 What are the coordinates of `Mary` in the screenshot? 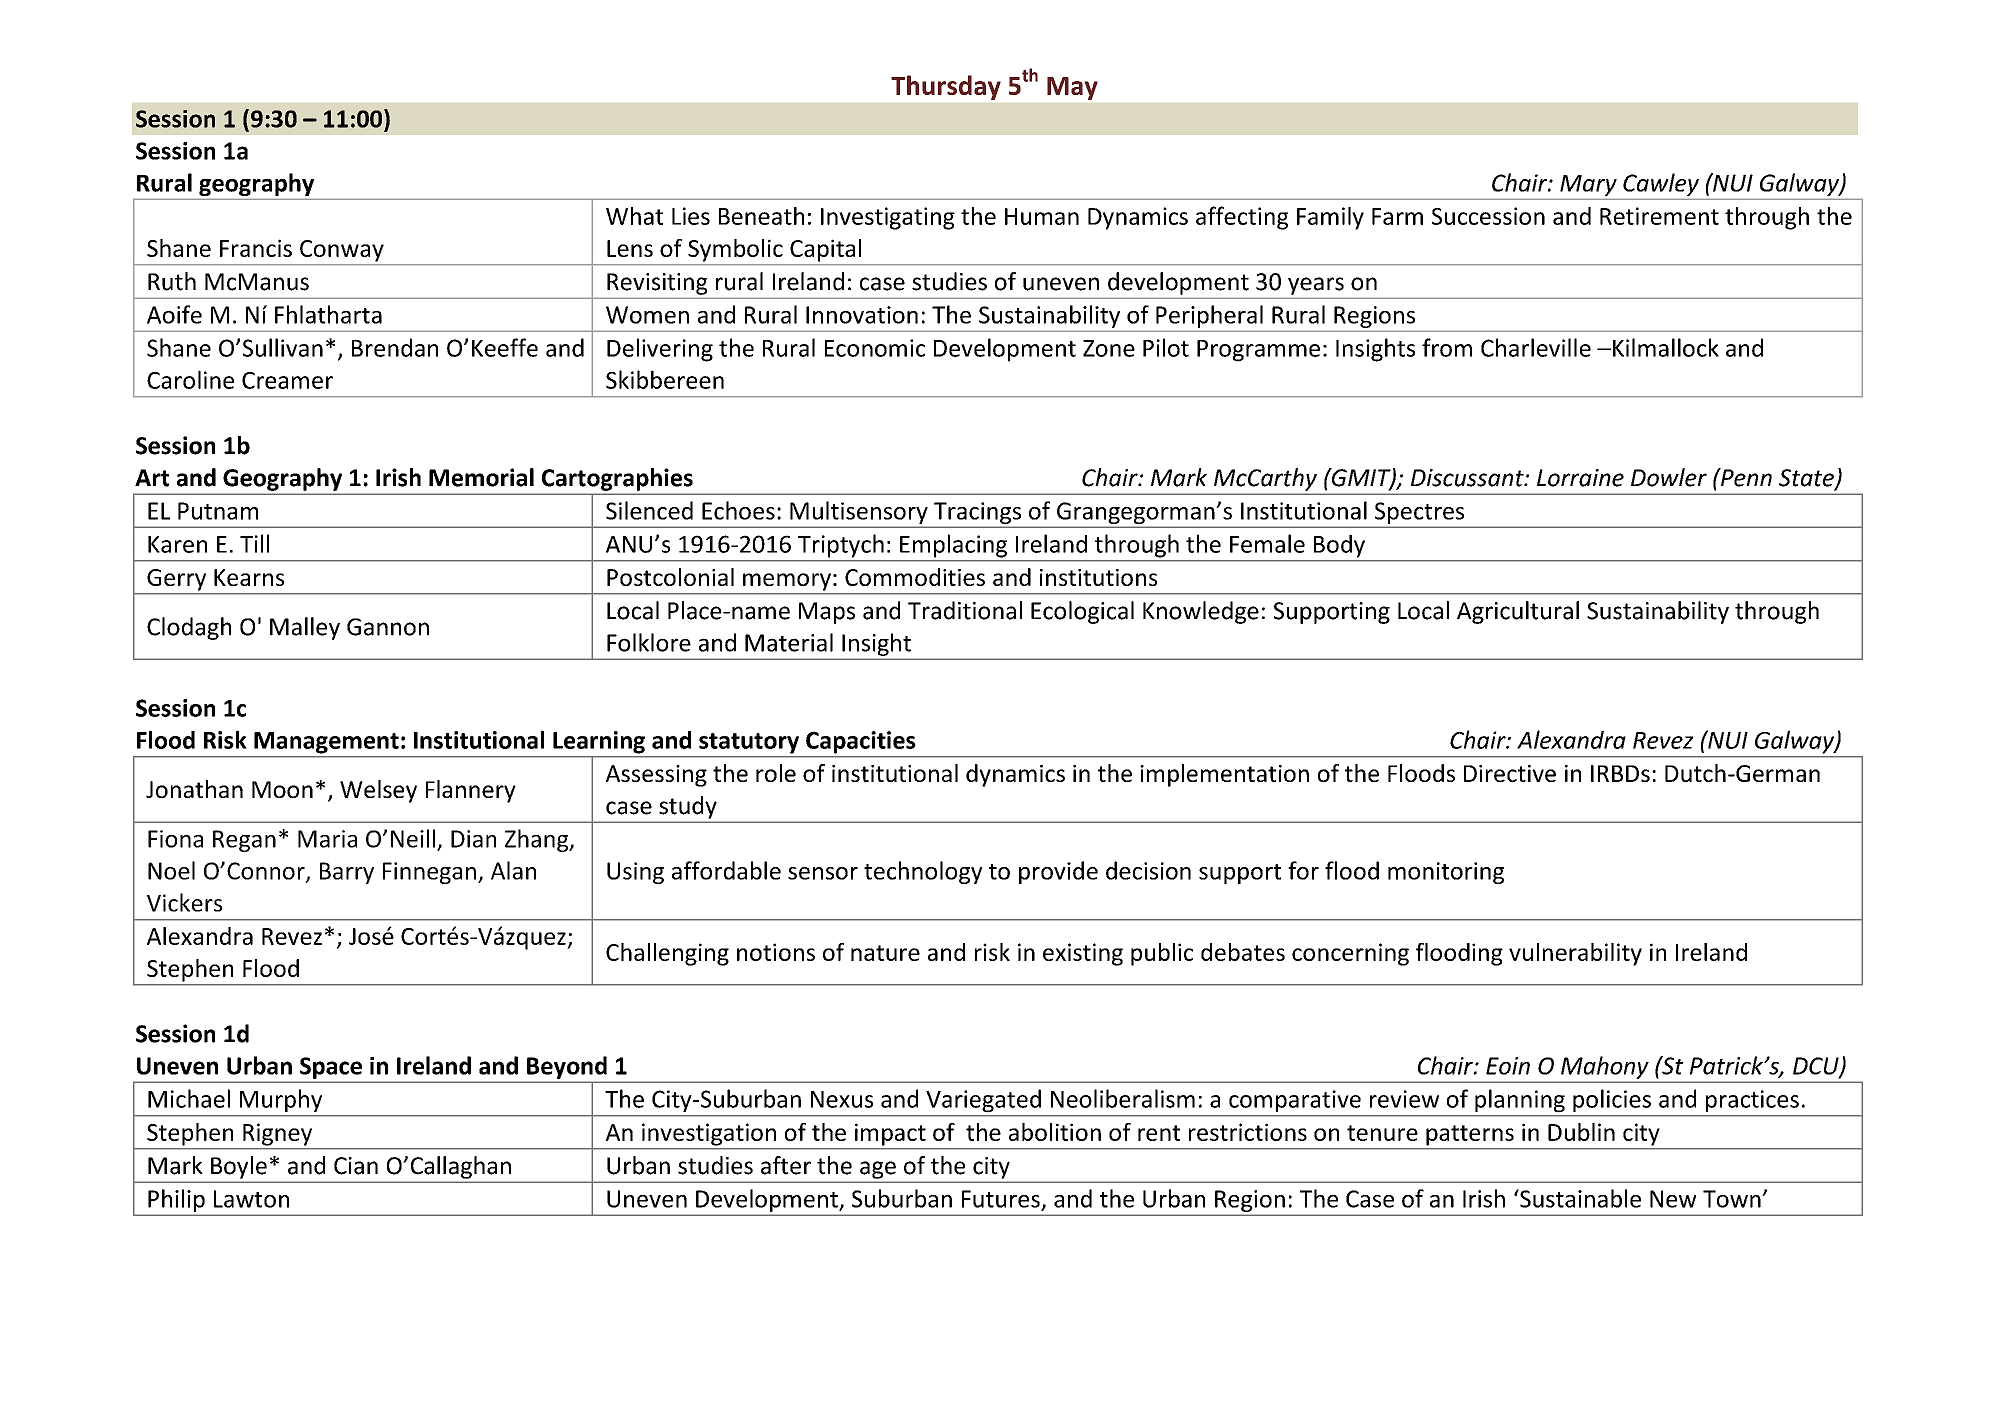 It's located at (1588, 185).
